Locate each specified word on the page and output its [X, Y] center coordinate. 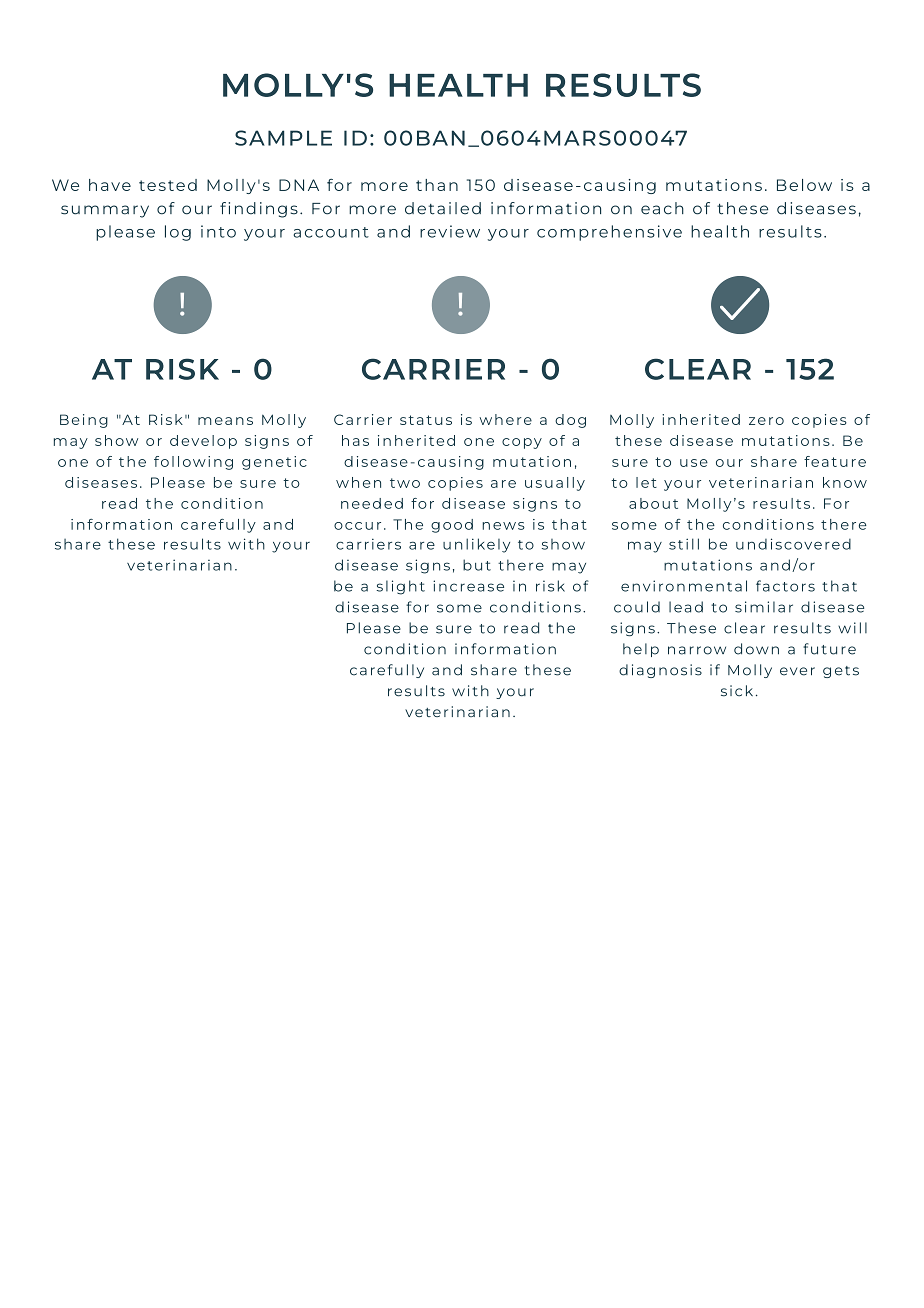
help [641, 650]
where [505, 419]
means [225, 421]
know [845, 482]
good [452, 526]
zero [766, 421]
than [437, 185]
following [193, 463]
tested [168, 185]
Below [804, 185]
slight [401, 587]
